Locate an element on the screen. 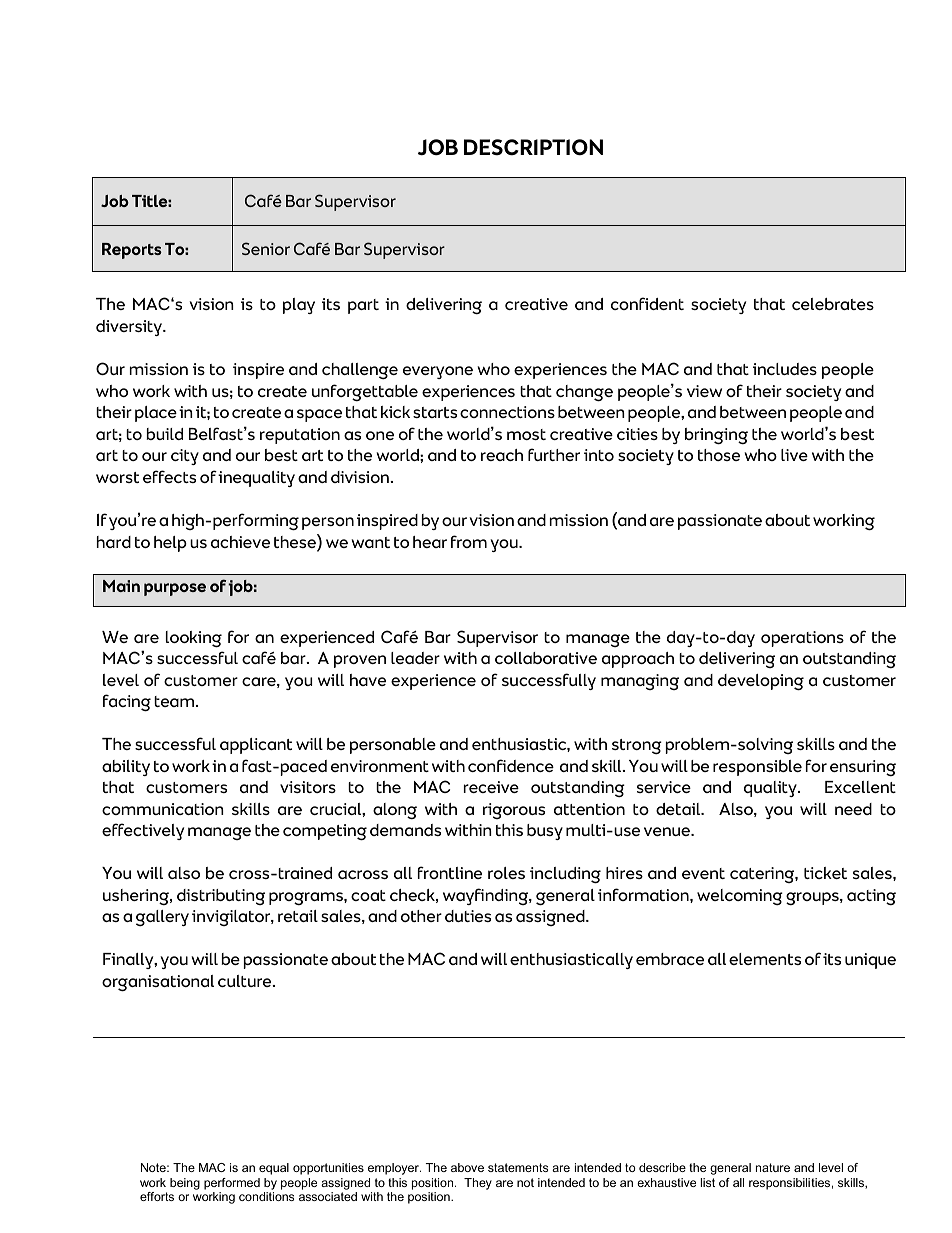  Senior is located at coordinates (266, 248).
